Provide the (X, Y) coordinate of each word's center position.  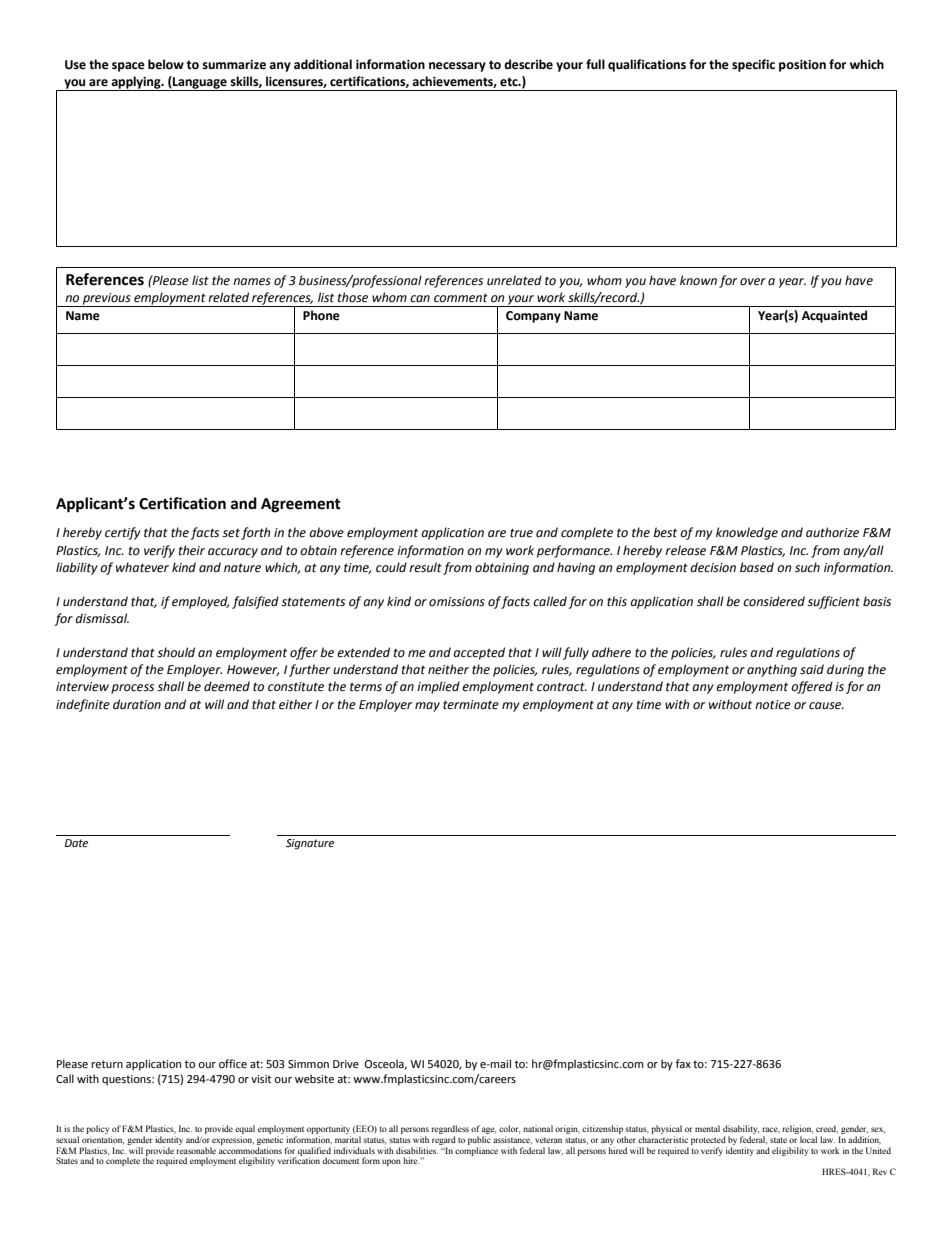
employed (200, 602)
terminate (471, 705)
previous (107, 300)
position (802, 66)
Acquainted (834, 316)
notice (773, 705)
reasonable (196, 1150)
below (166, 64)
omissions (457, 602)
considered (774, 601)
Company (533, 317)
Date (76, 843)
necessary (457, 67)
